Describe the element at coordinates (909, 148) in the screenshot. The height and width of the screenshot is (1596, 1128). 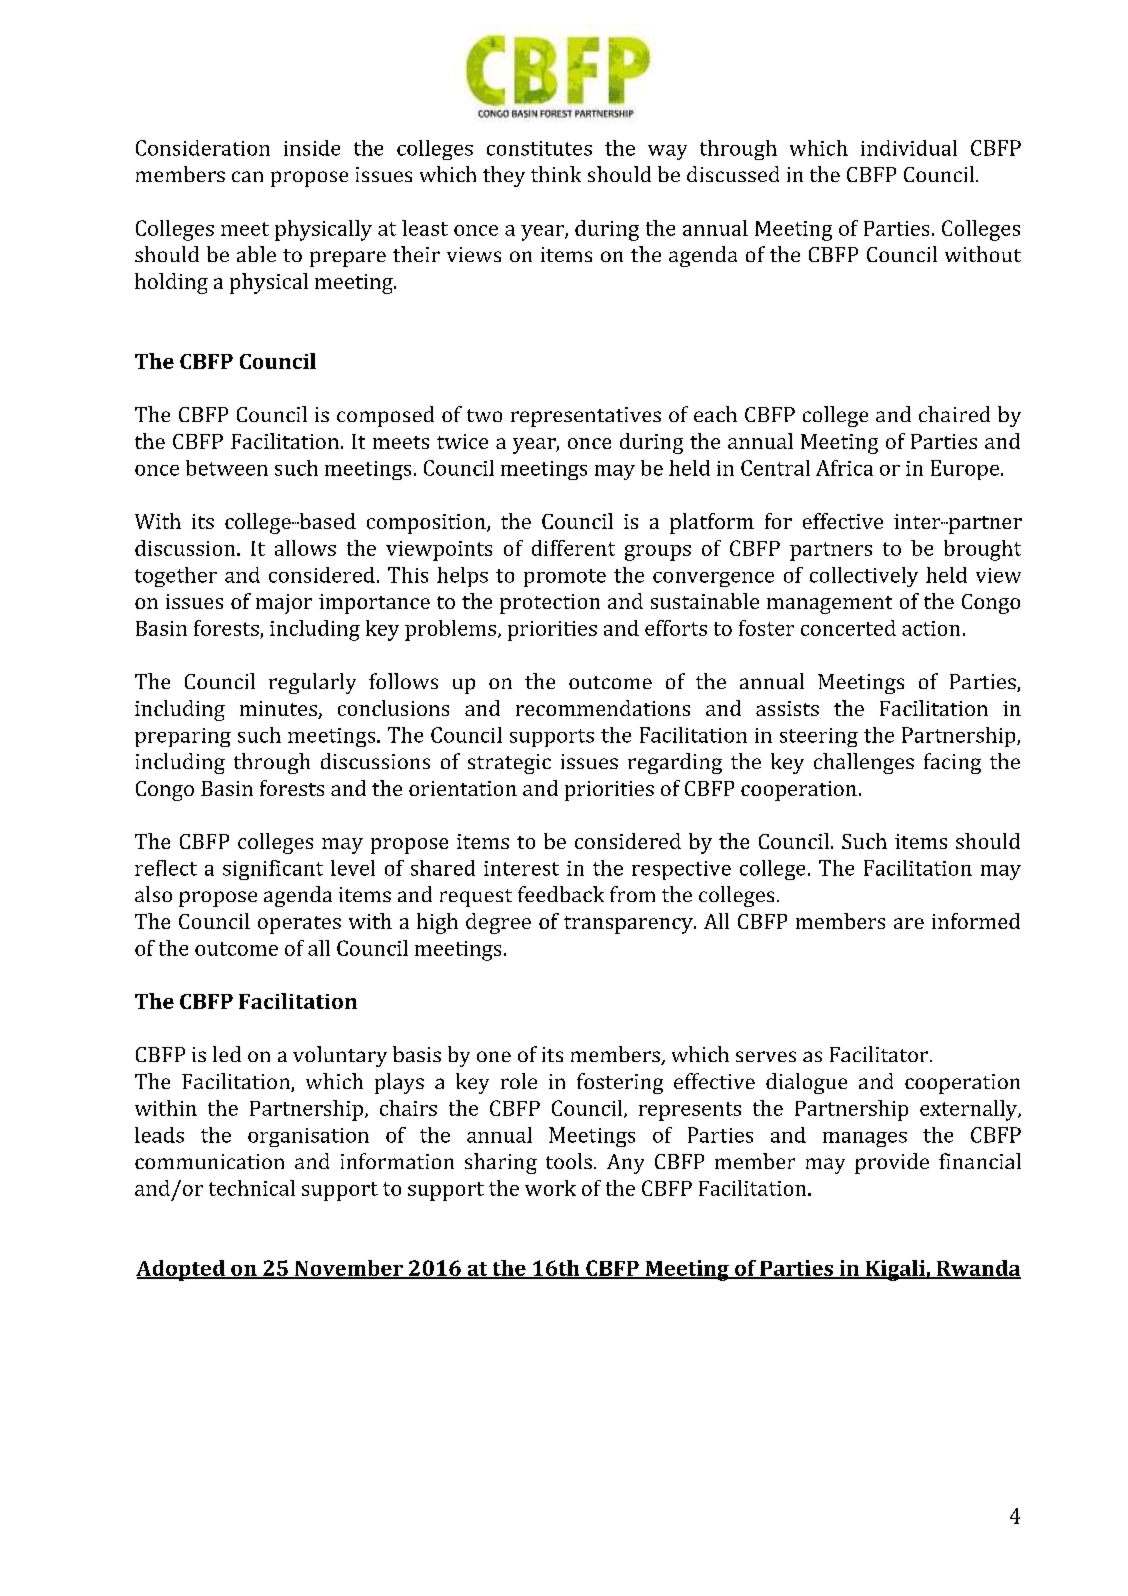
I see `individual` at that location.
